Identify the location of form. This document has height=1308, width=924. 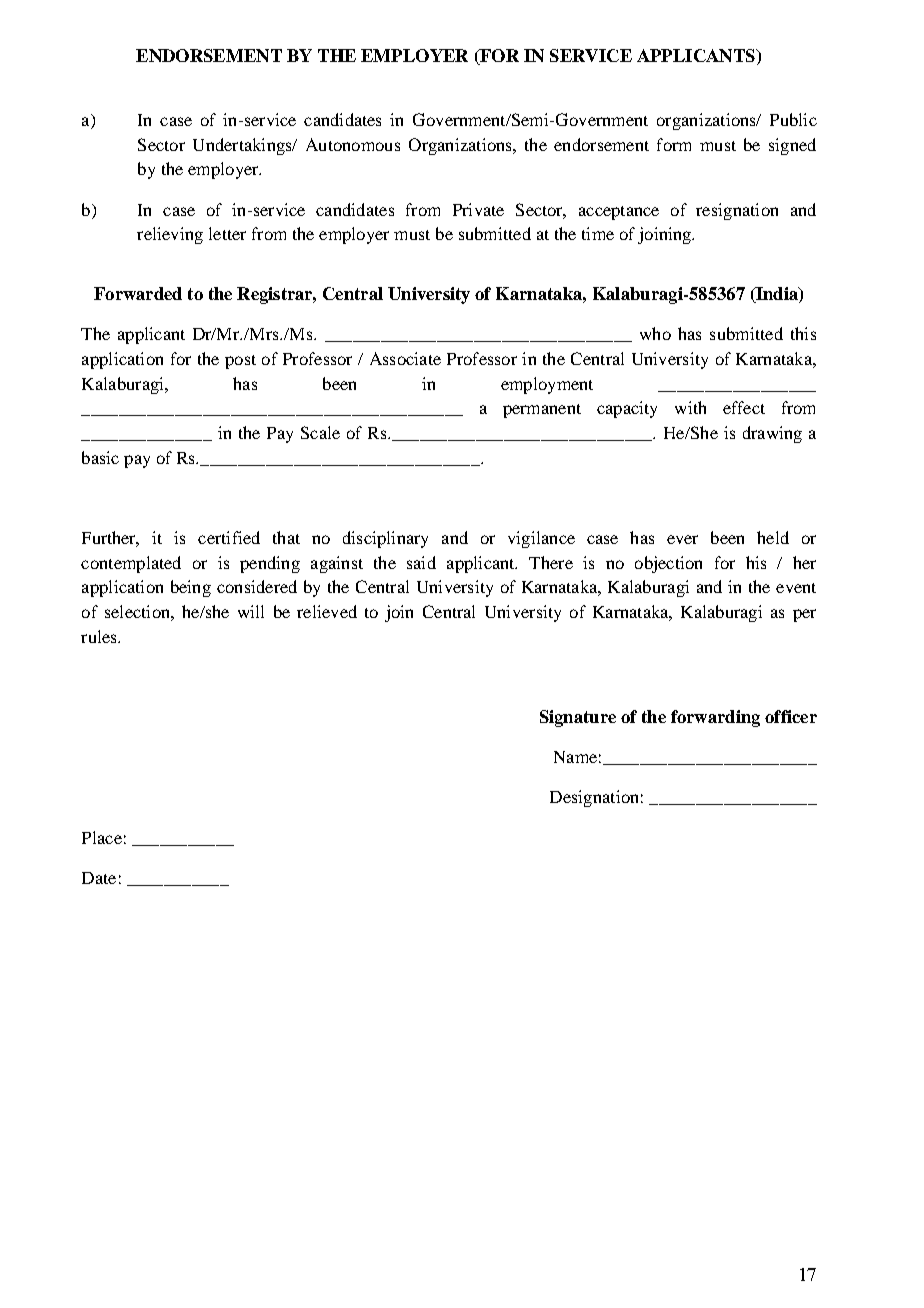
(674, 144).
